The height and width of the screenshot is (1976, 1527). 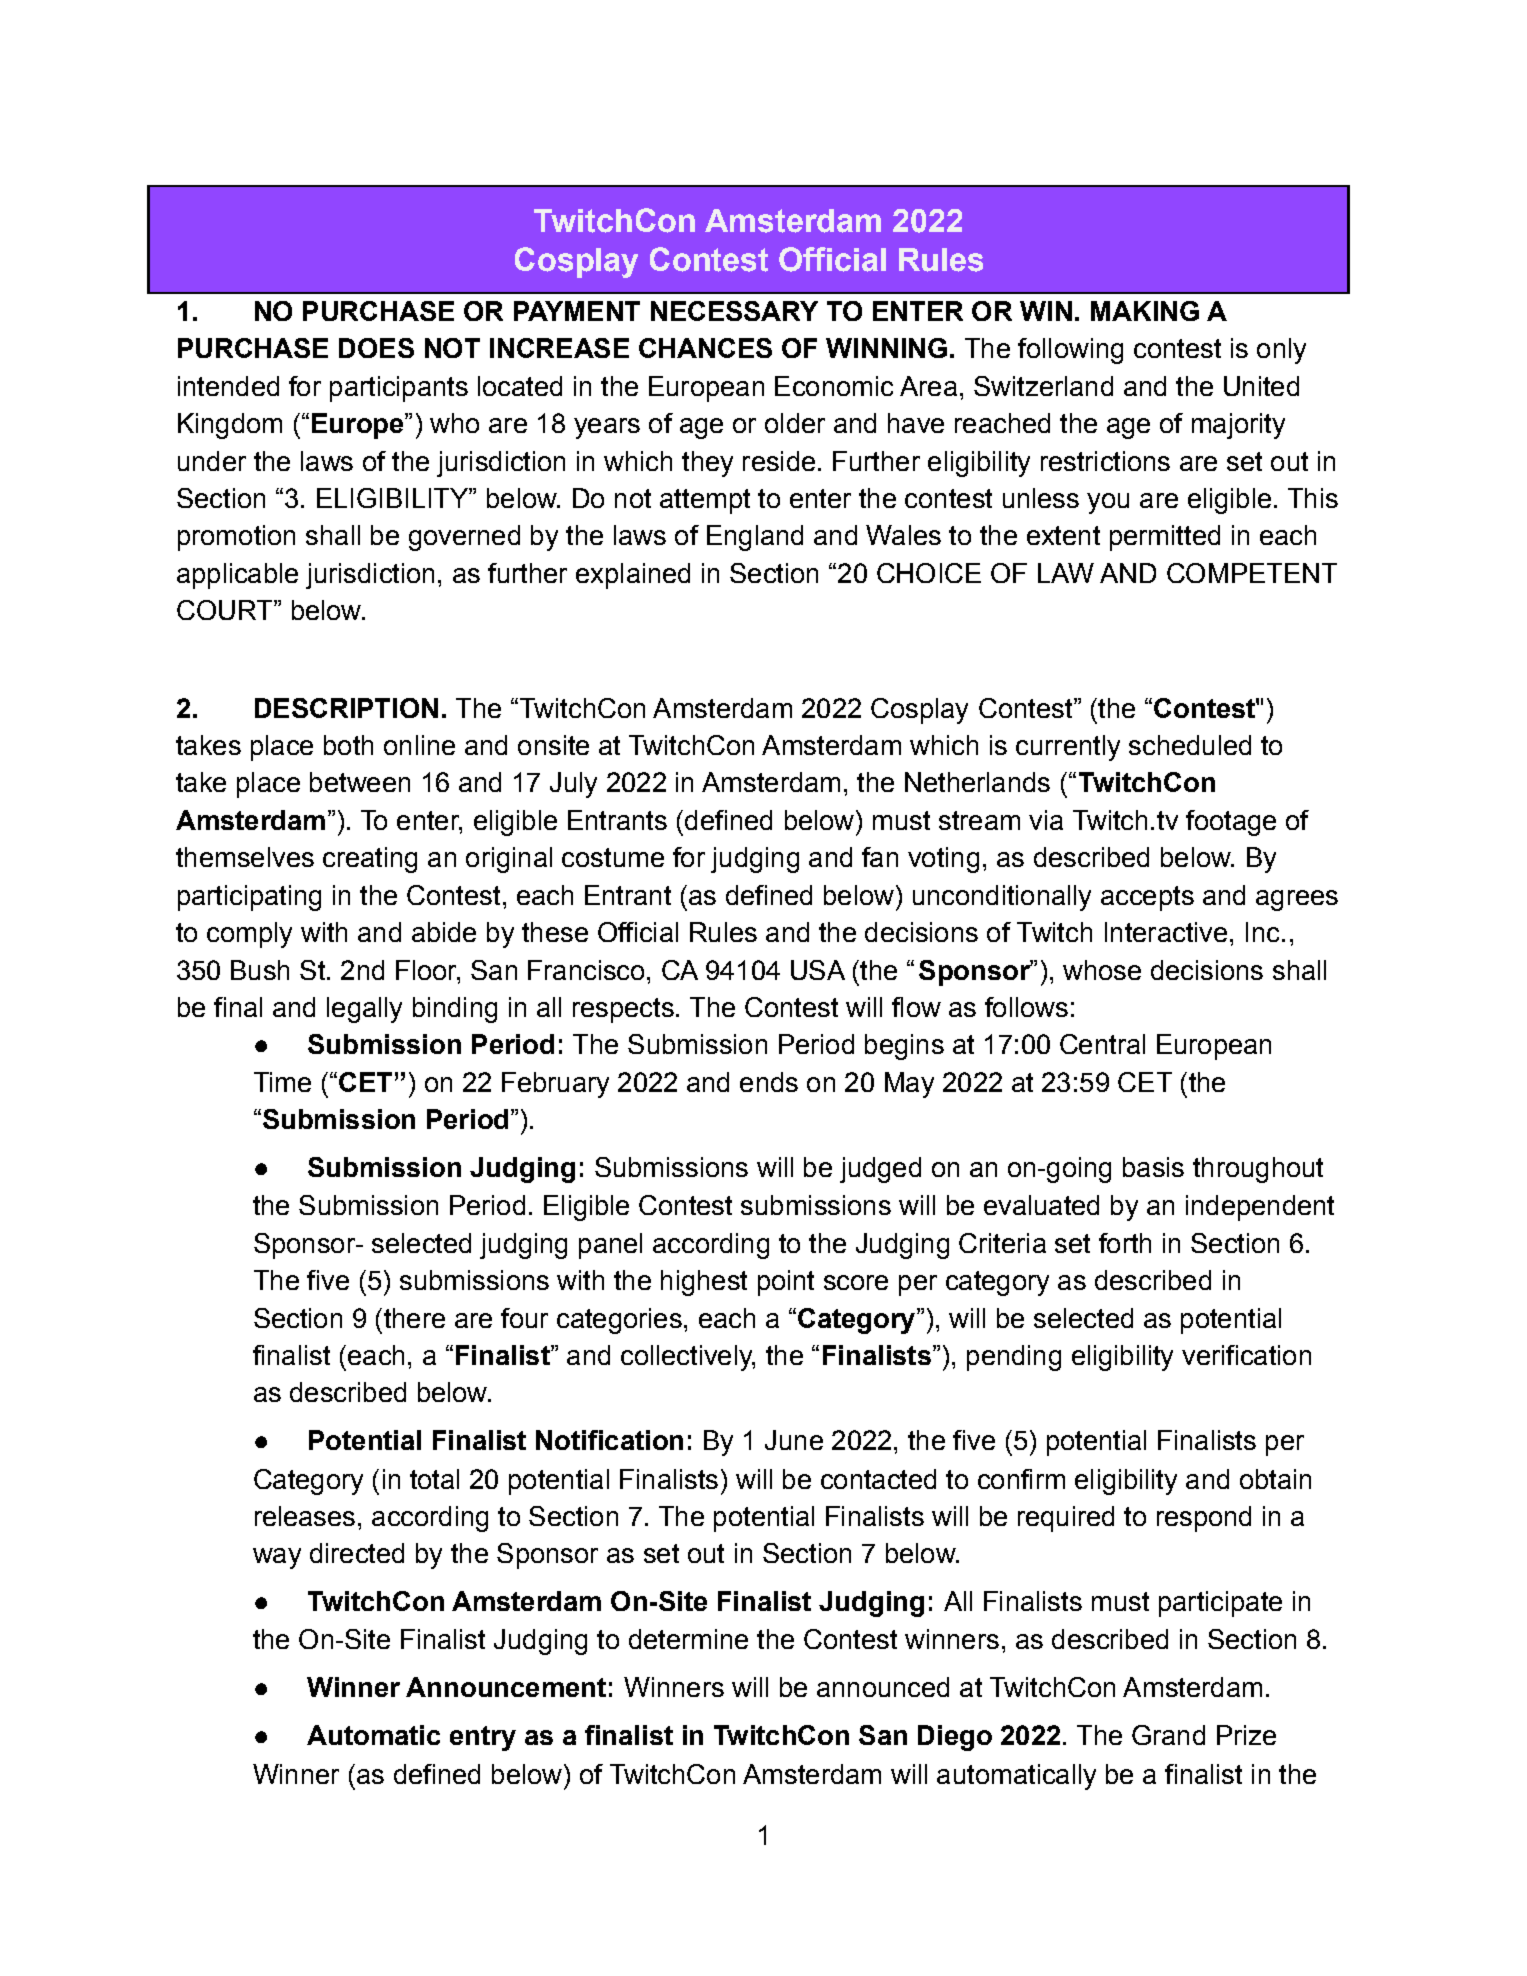 I want to click on entry, so click(x=483, y=1738).
